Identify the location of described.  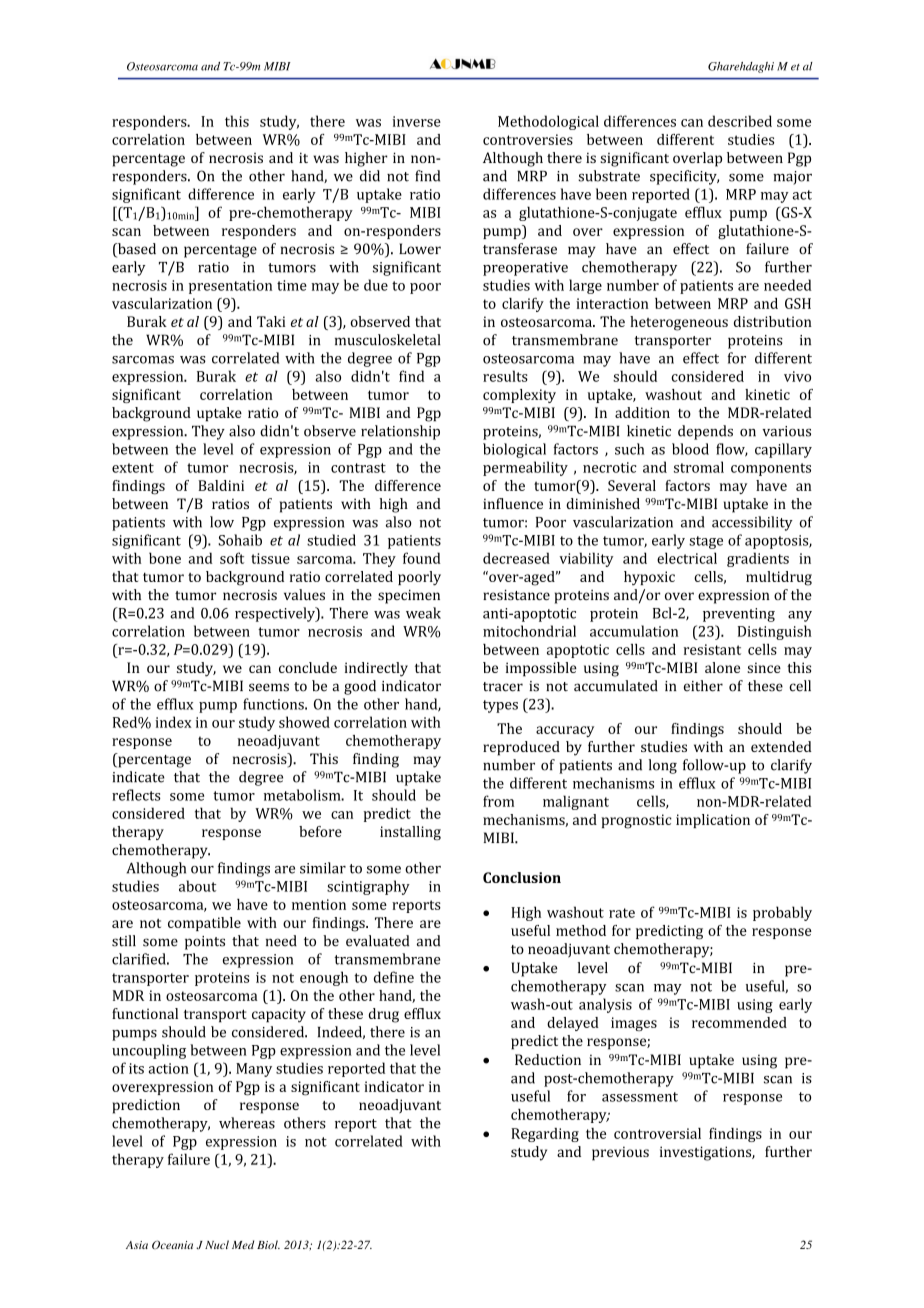
(740, 121).
